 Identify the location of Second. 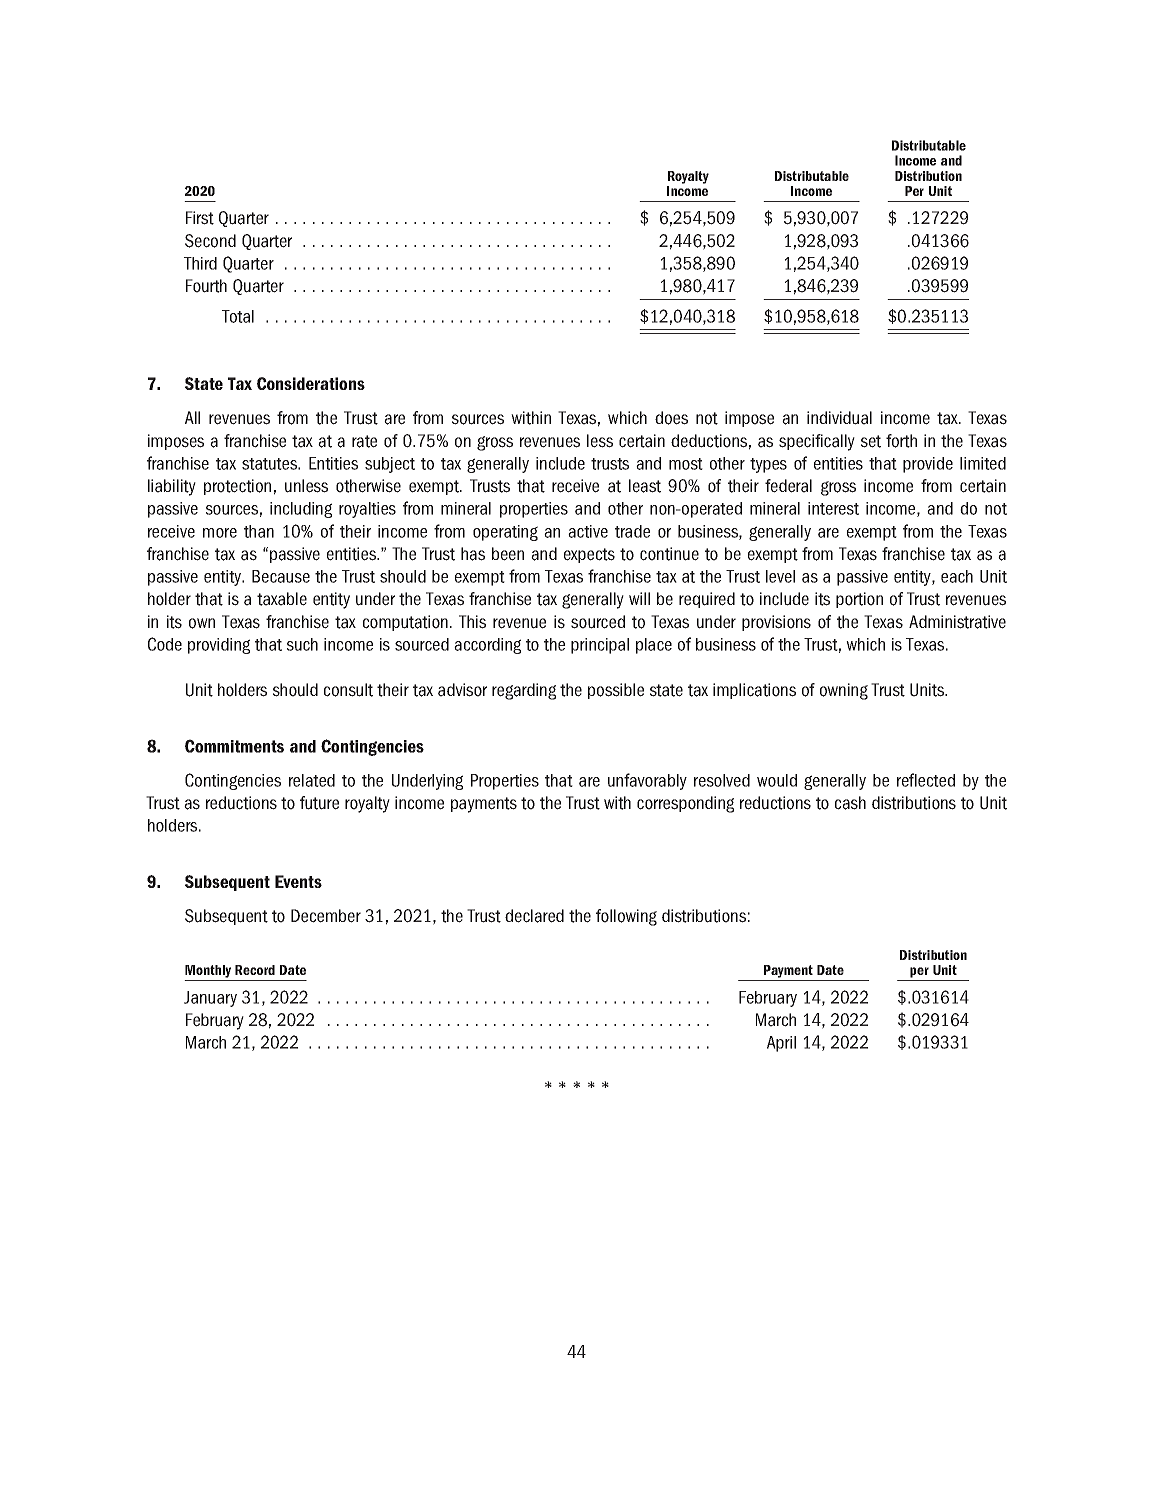
(210, 241).
